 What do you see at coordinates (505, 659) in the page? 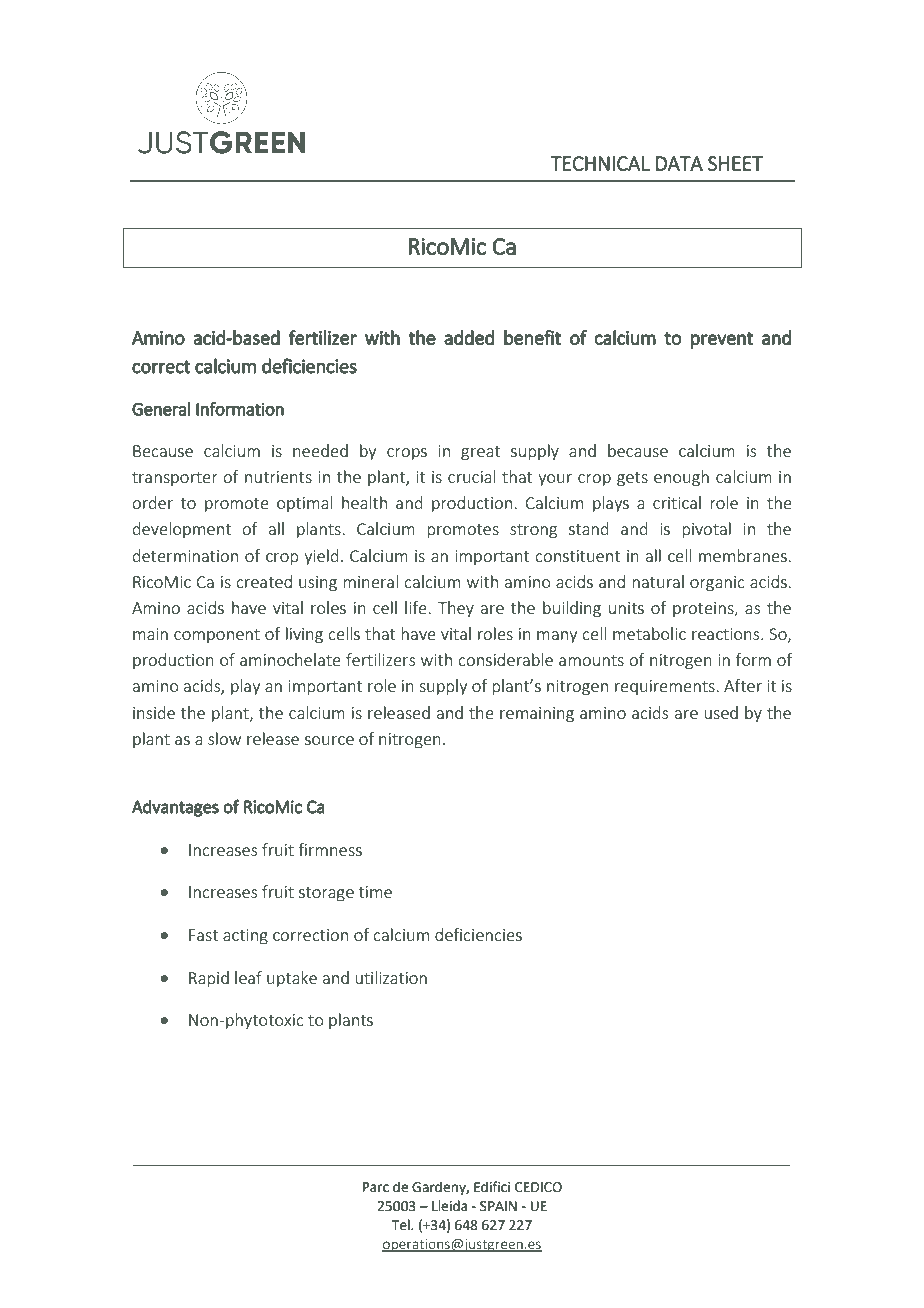
I see `considerable` at bounding box center [505, 659].
